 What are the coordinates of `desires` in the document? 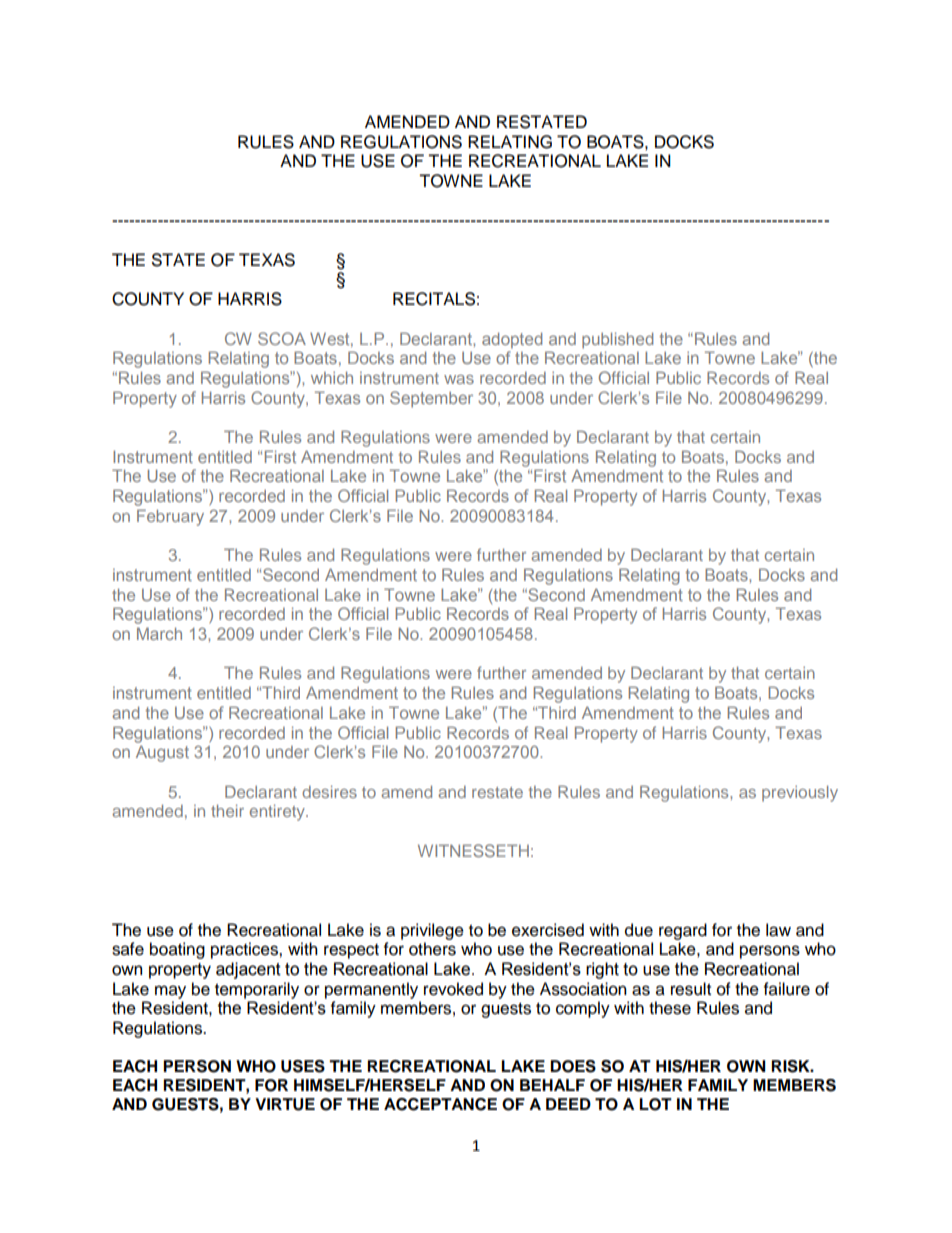 It's located at (329, 792).
